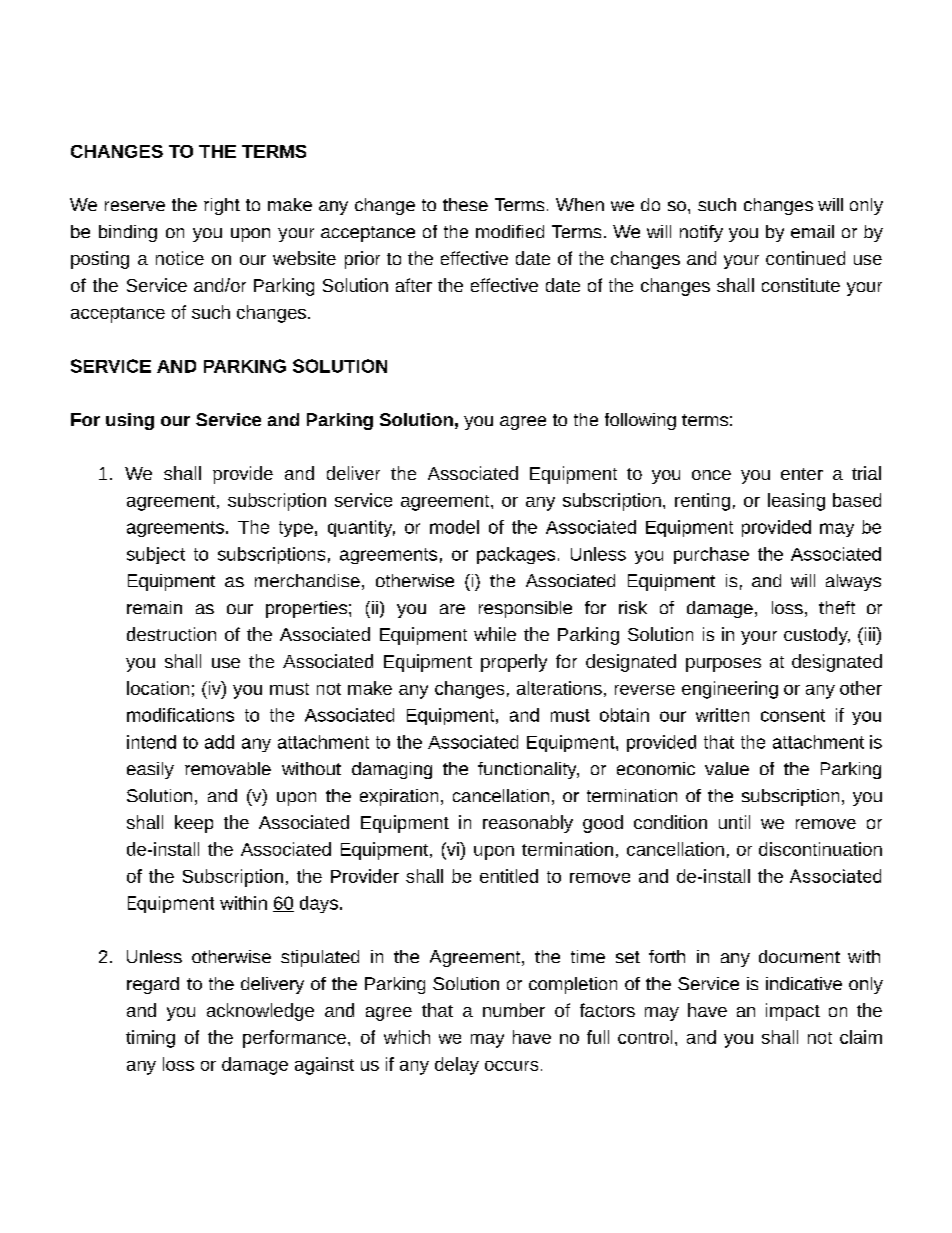 This document has height=1233, width=952. What do you see at coordinates (812, 231) in the document?
I see `email` at bounding box center [812, 231].
